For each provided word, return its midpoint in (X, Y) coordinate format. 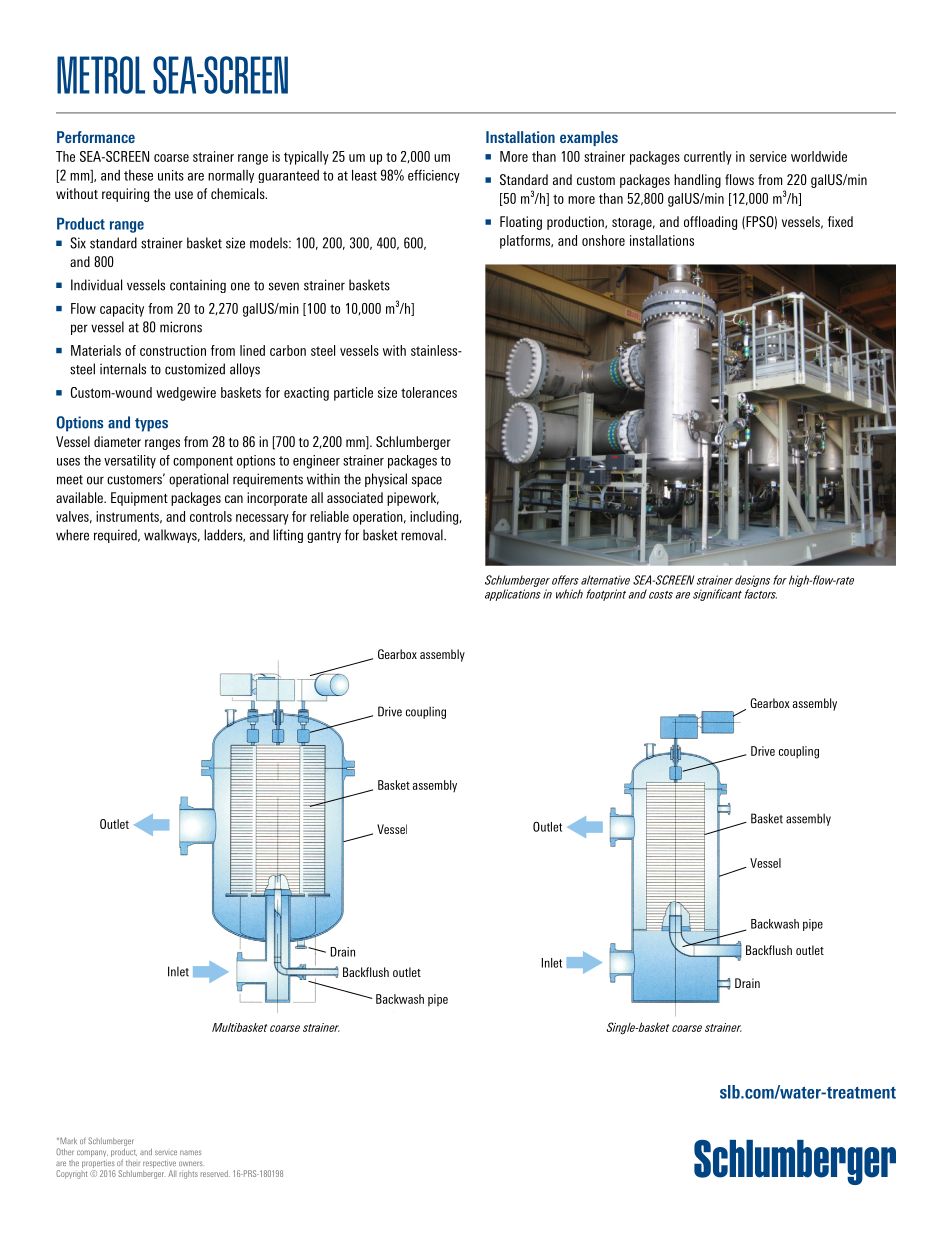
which (569, 594)
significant (717, 595)
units (171, 175)
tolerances (429, 392)
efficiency (434, 176)
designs (752, 581)
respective (159, 1164)
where (72, 535)
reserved (215, 1173)
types (151, 425)
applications (513, 595)
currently (708, 158)
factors (761, 594)
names (190, 1152)
